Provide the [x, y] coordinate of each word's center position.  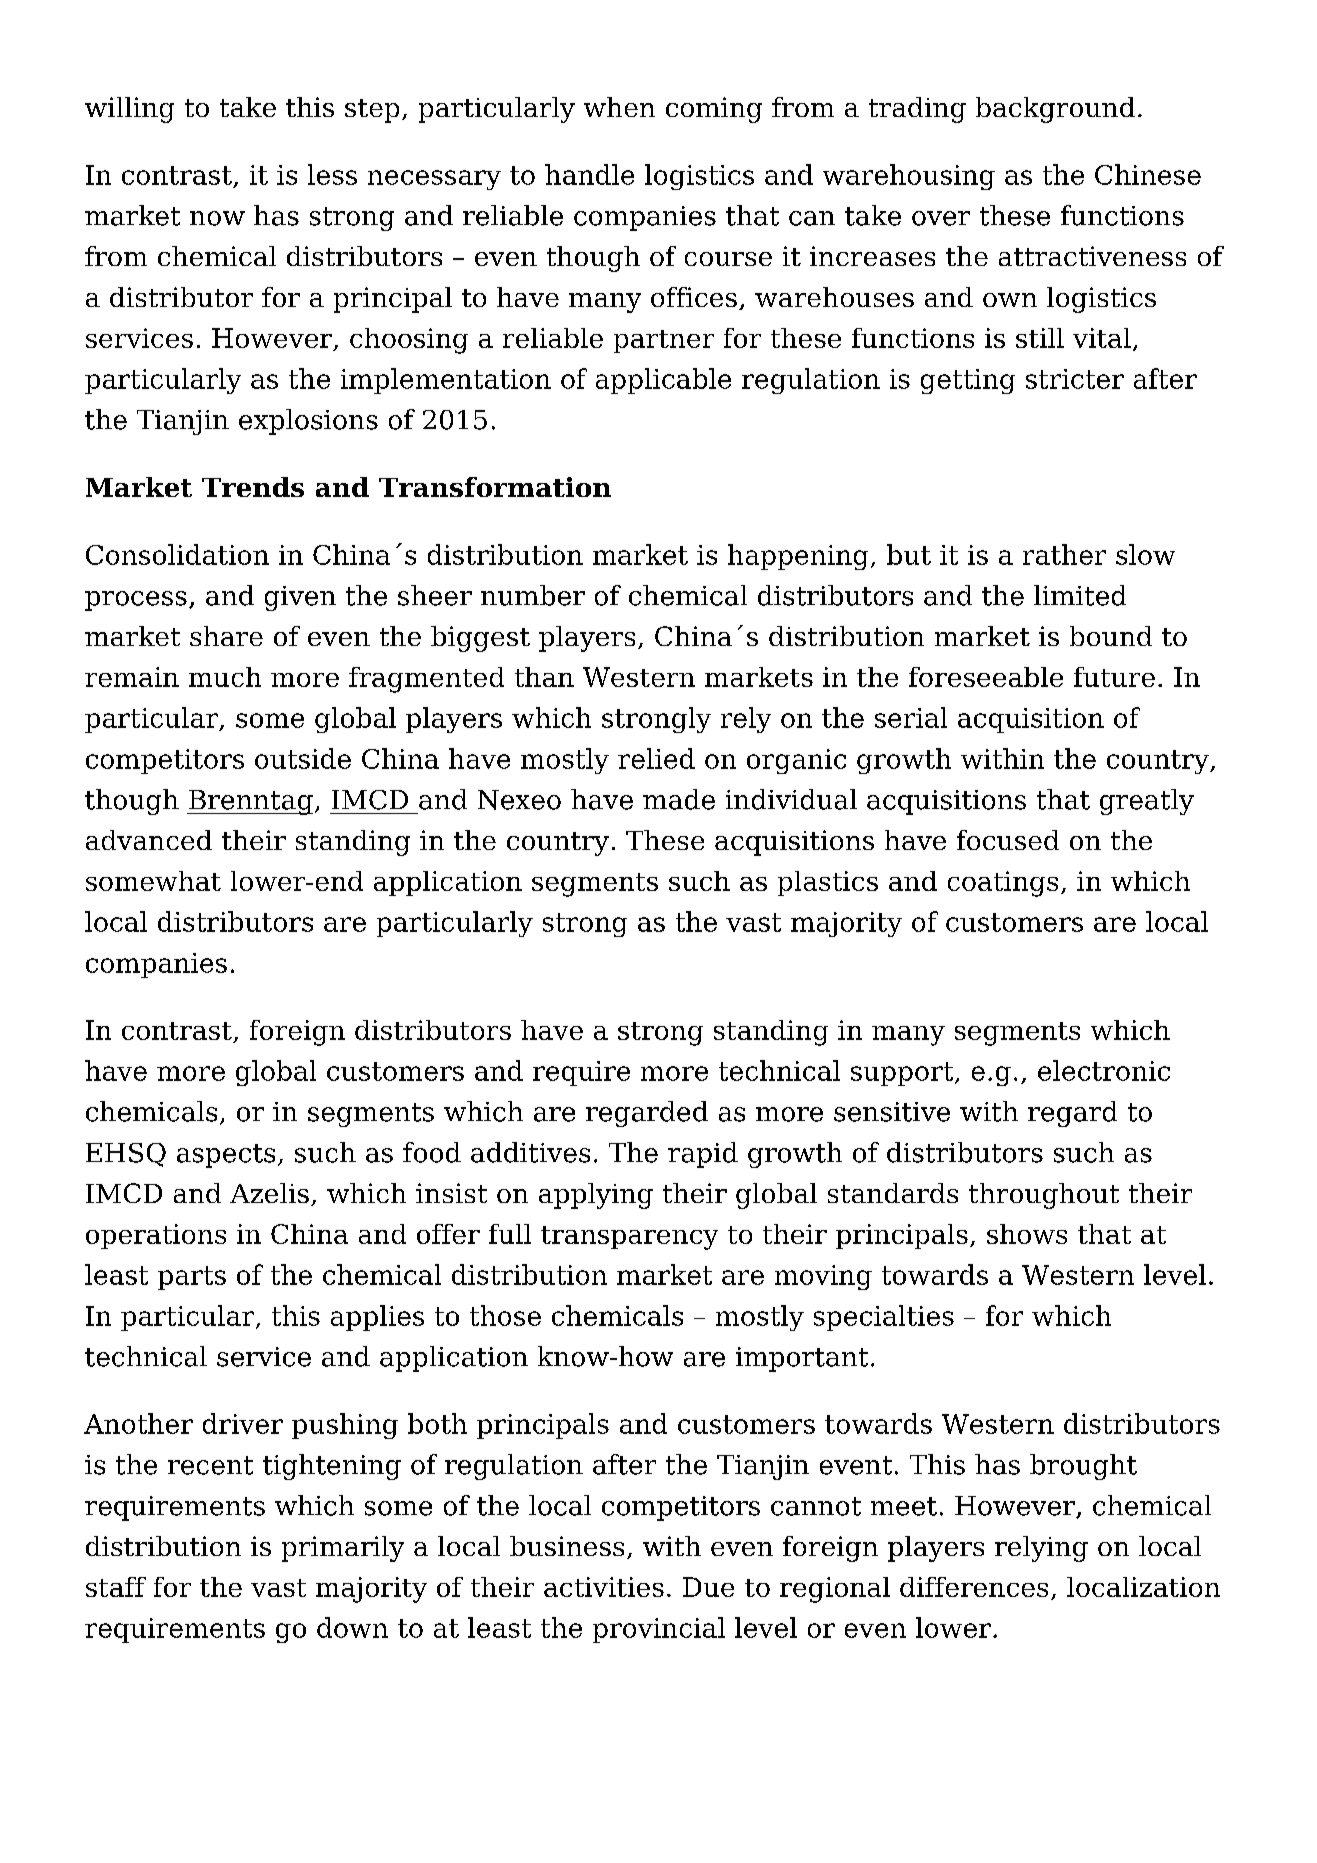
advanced [149, 840]
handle [589, 174]
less [332, 174]
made [679, 799]
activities [604, 1587]
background [1055, 110]
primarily [343, 1549]
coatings [1003, 884]
